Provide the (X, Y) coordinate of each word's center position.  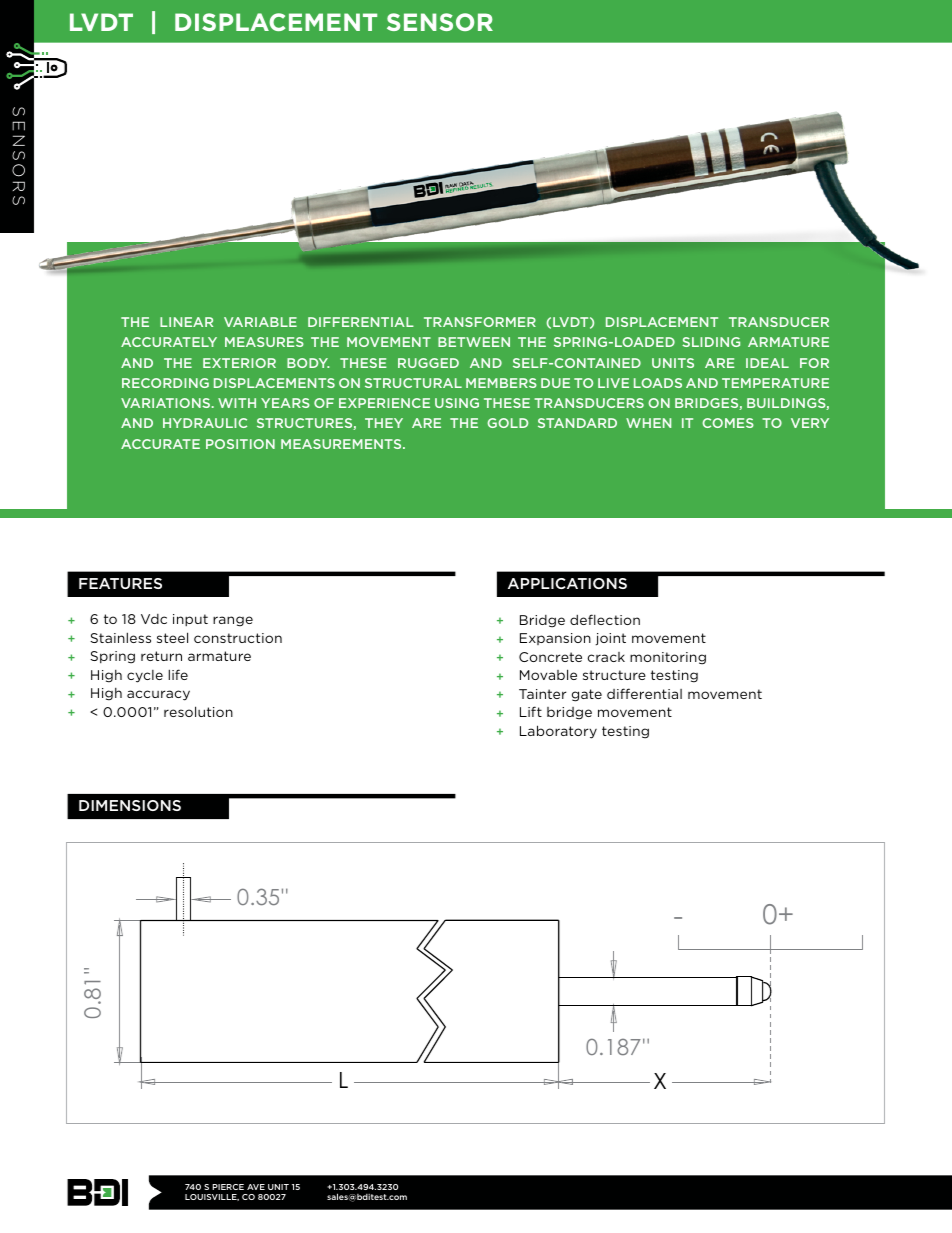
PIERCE (228, 1187)
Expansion (555, 639)
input (190, 620)
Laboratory (558, 732)
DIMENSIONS (130, 805)
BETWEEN (474, 342)
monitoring (668, 658)
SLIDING (711, 342)
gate (587, 695)
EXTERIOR (239, 363)
